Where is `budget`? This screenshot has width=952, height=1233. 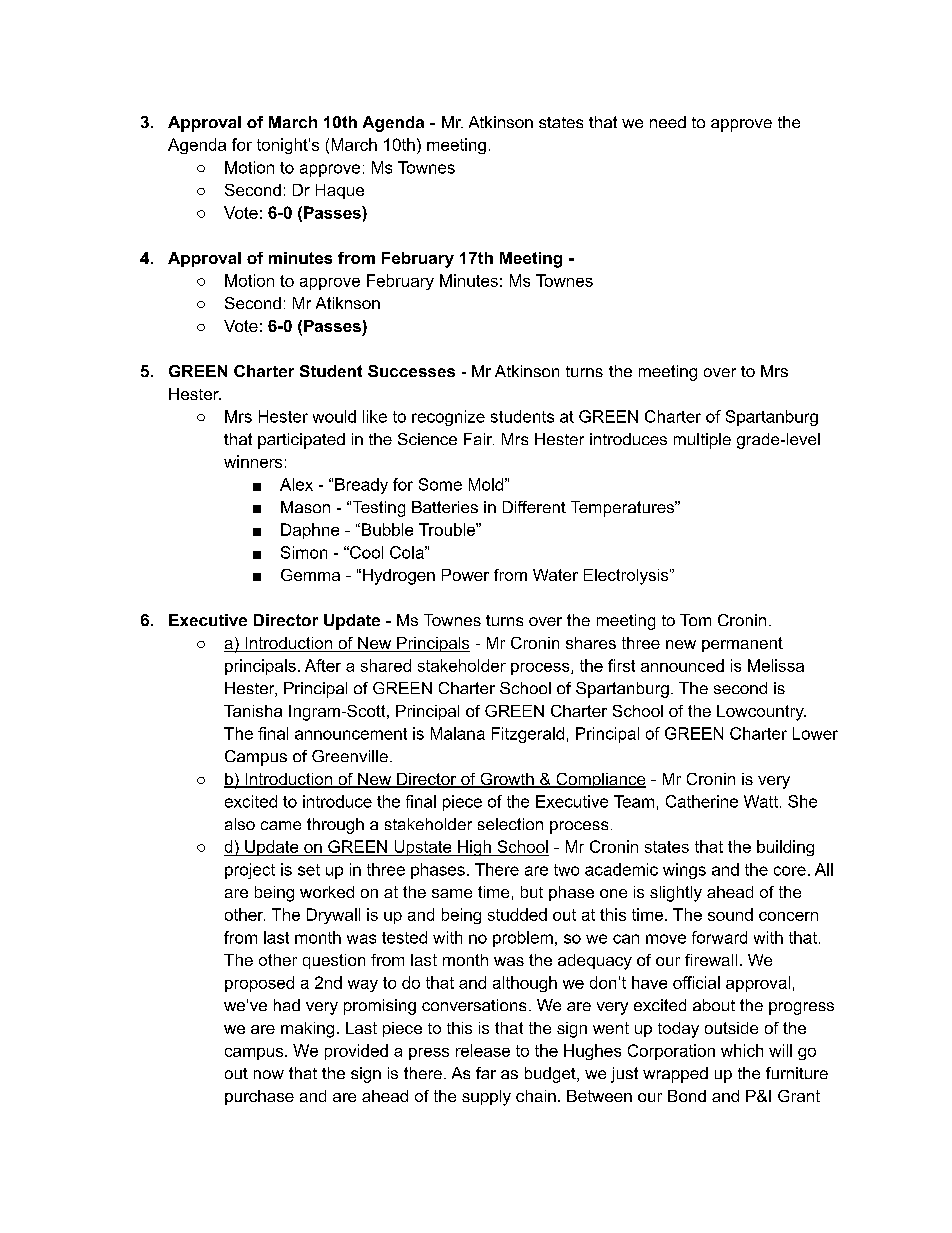
budget is located at coordinates (551, 1075).
